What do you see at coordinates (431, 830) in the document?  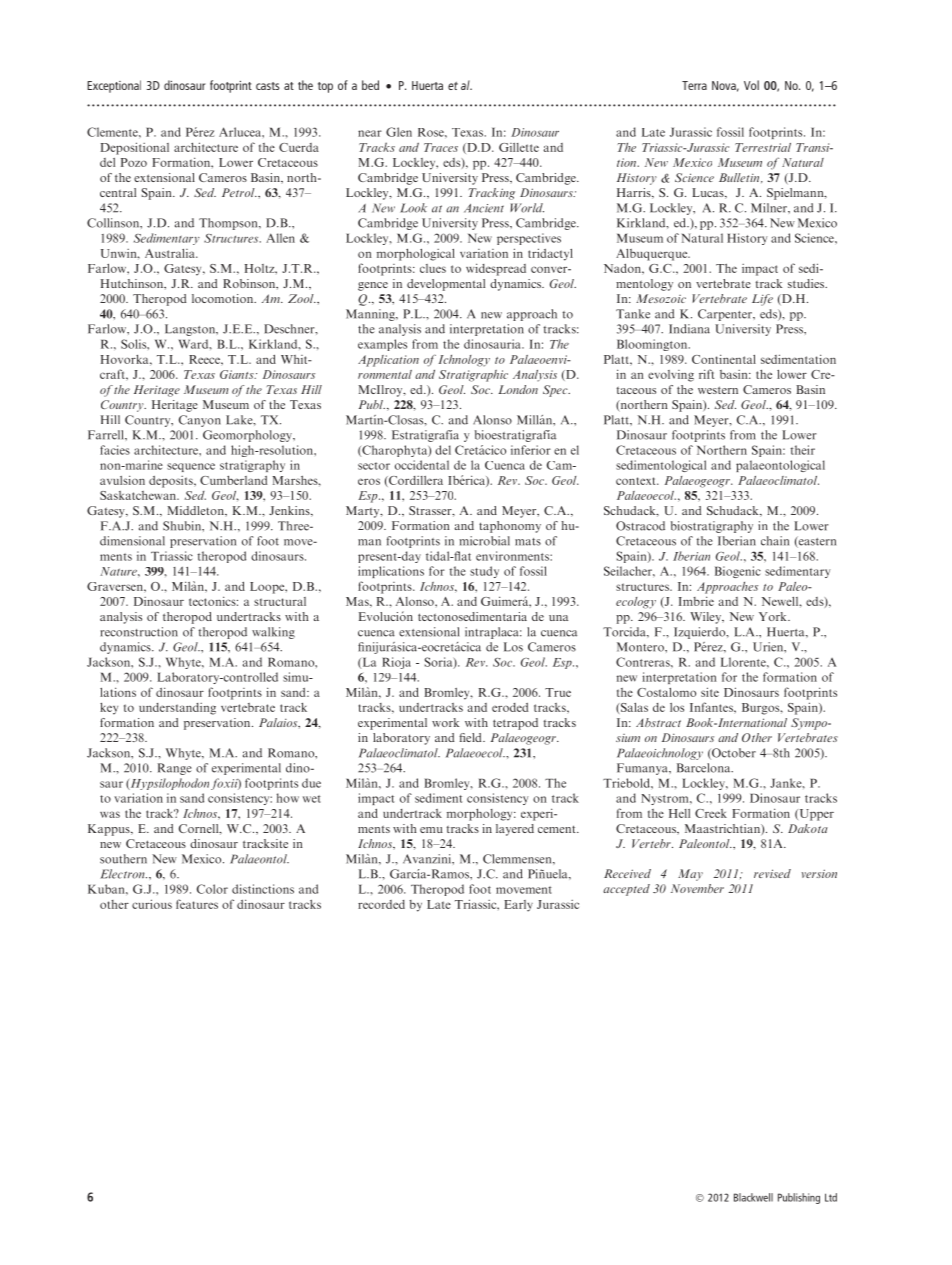 I see `emu` at bounding box center [431, 830].
